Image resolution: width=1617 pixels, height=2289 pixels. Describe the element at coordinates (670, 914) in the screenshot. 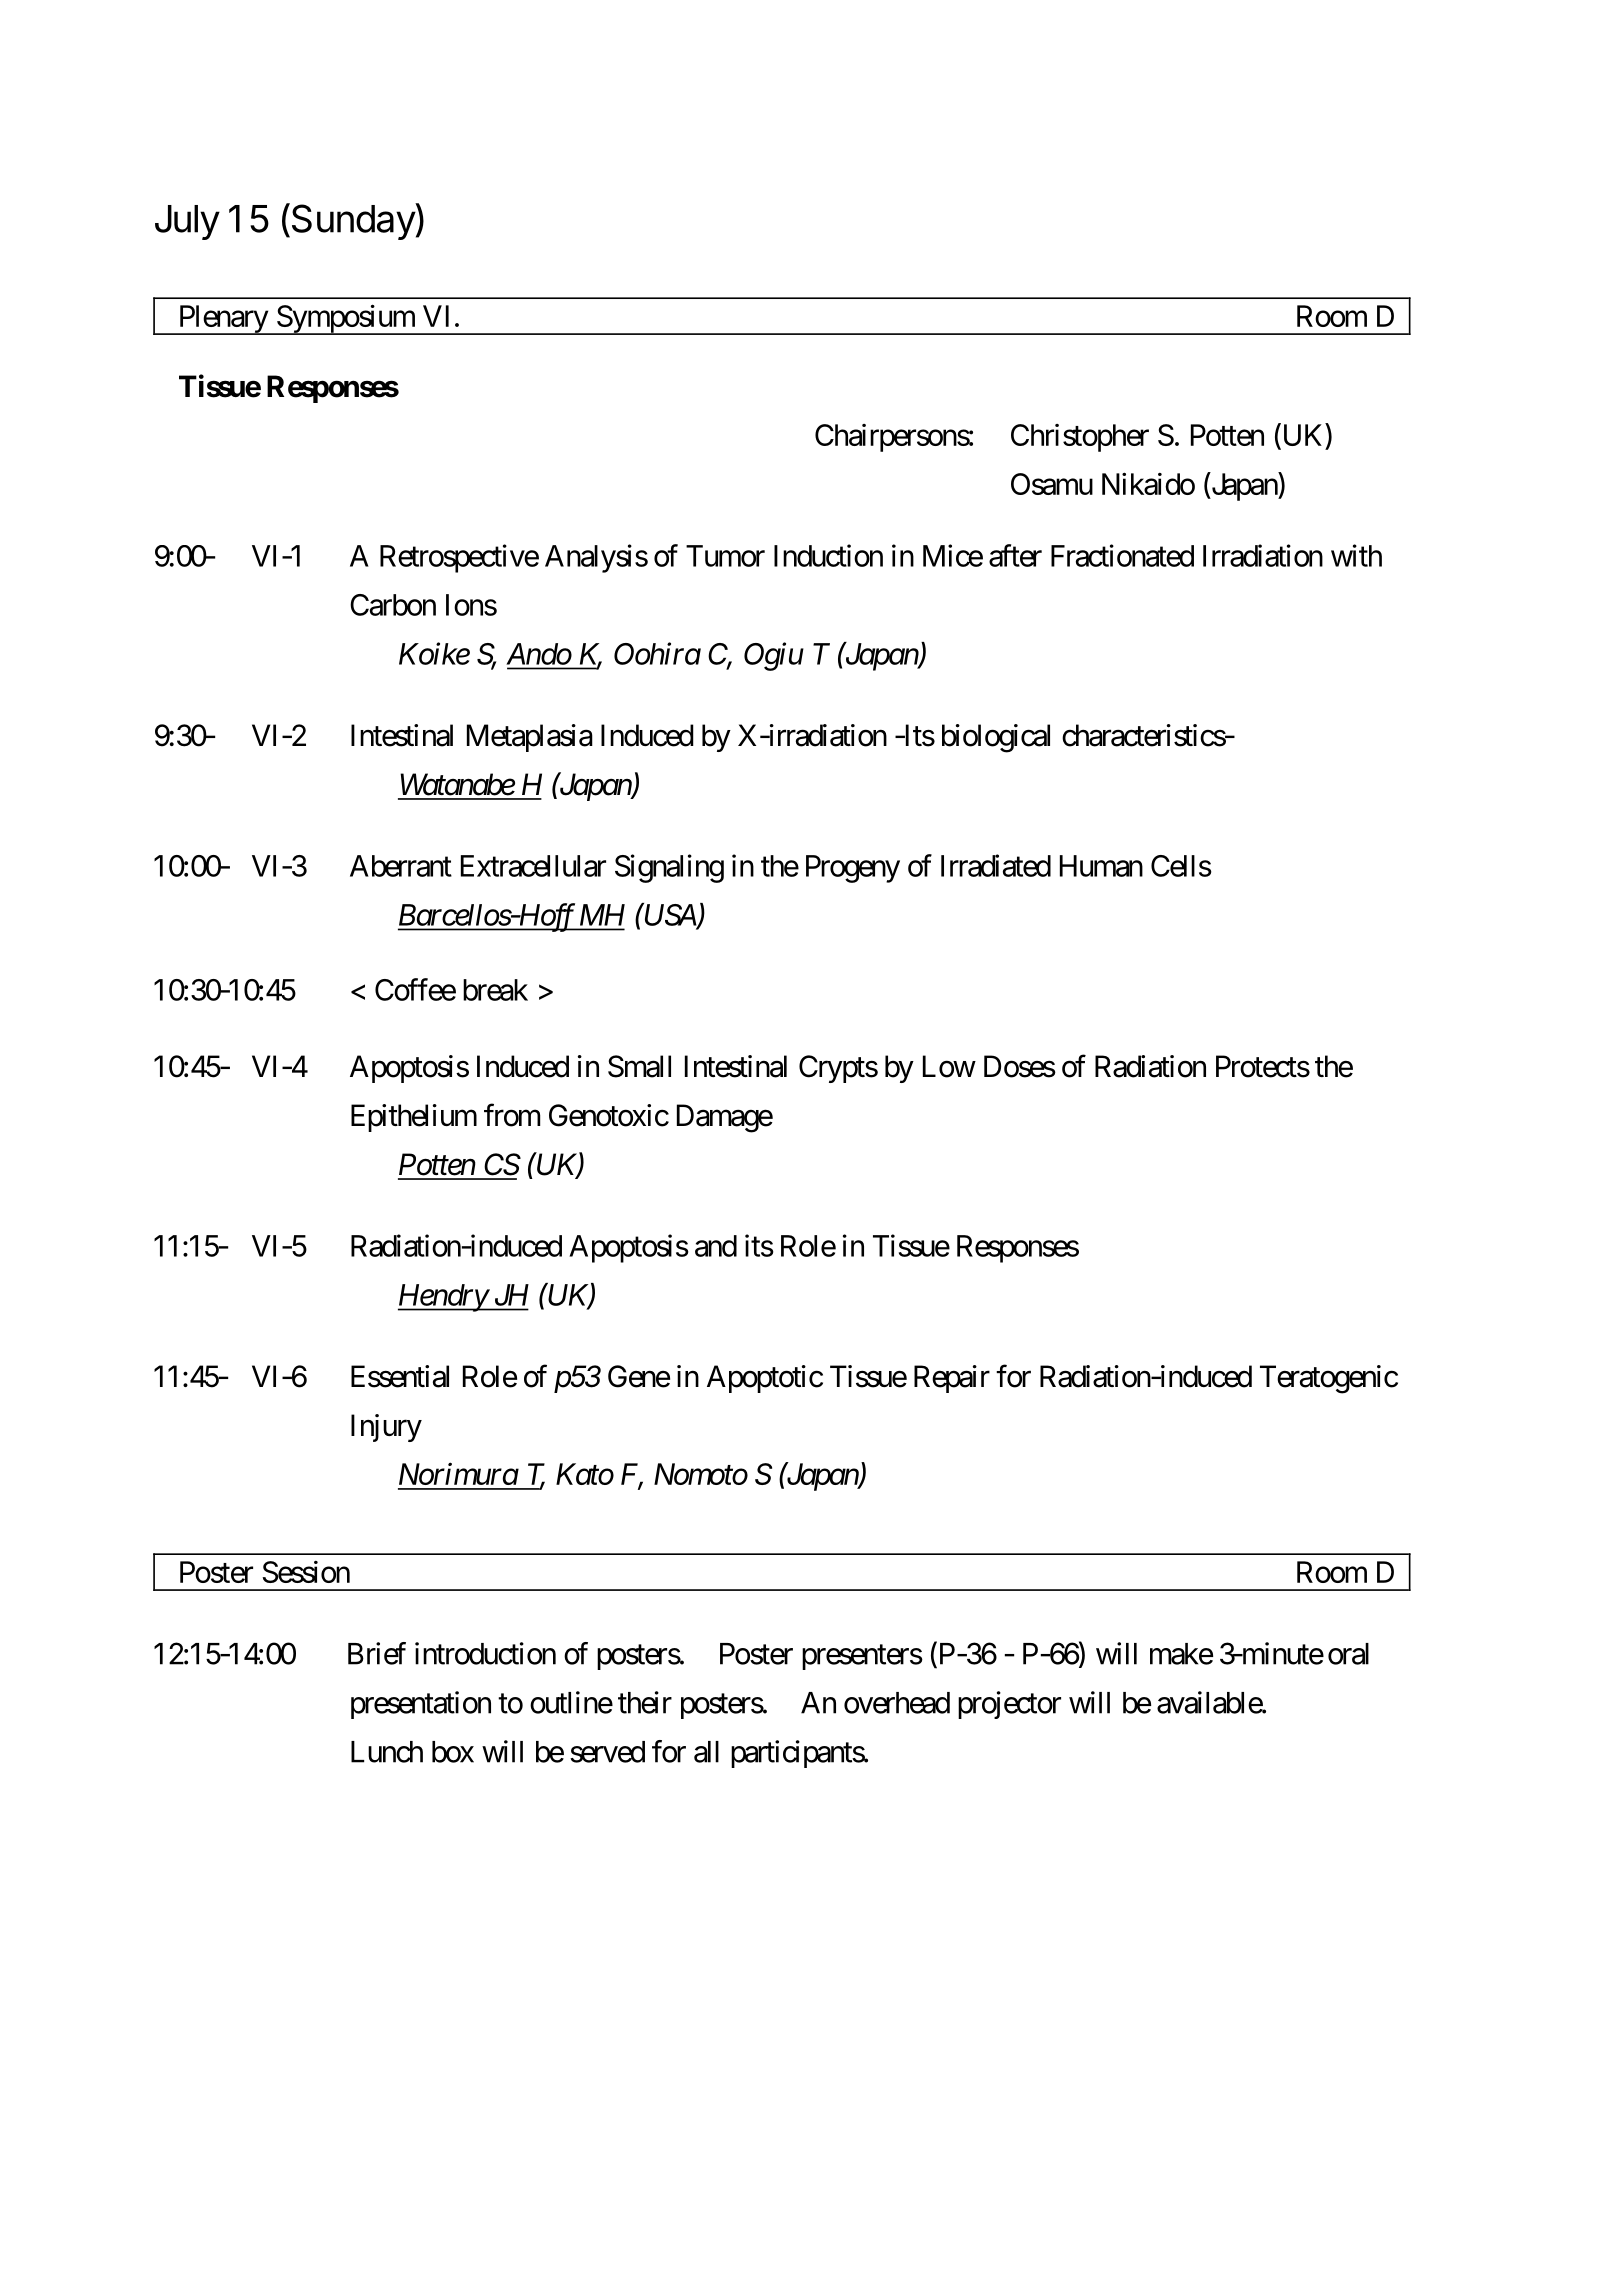

I see `USA` at that location.
